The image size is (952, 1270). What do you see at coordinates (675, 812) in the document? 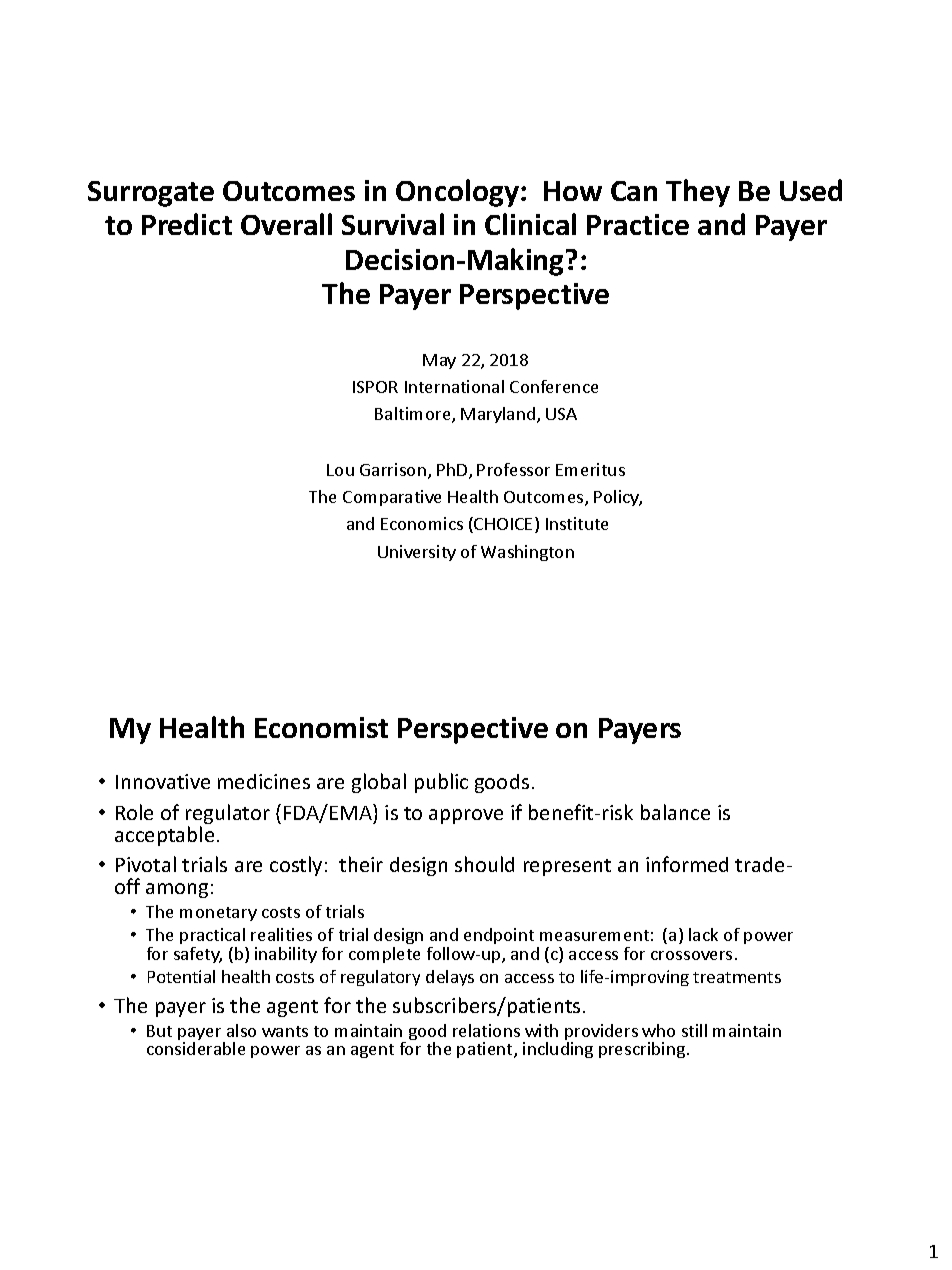
I see `balance` at bounding box center [675, 812].
